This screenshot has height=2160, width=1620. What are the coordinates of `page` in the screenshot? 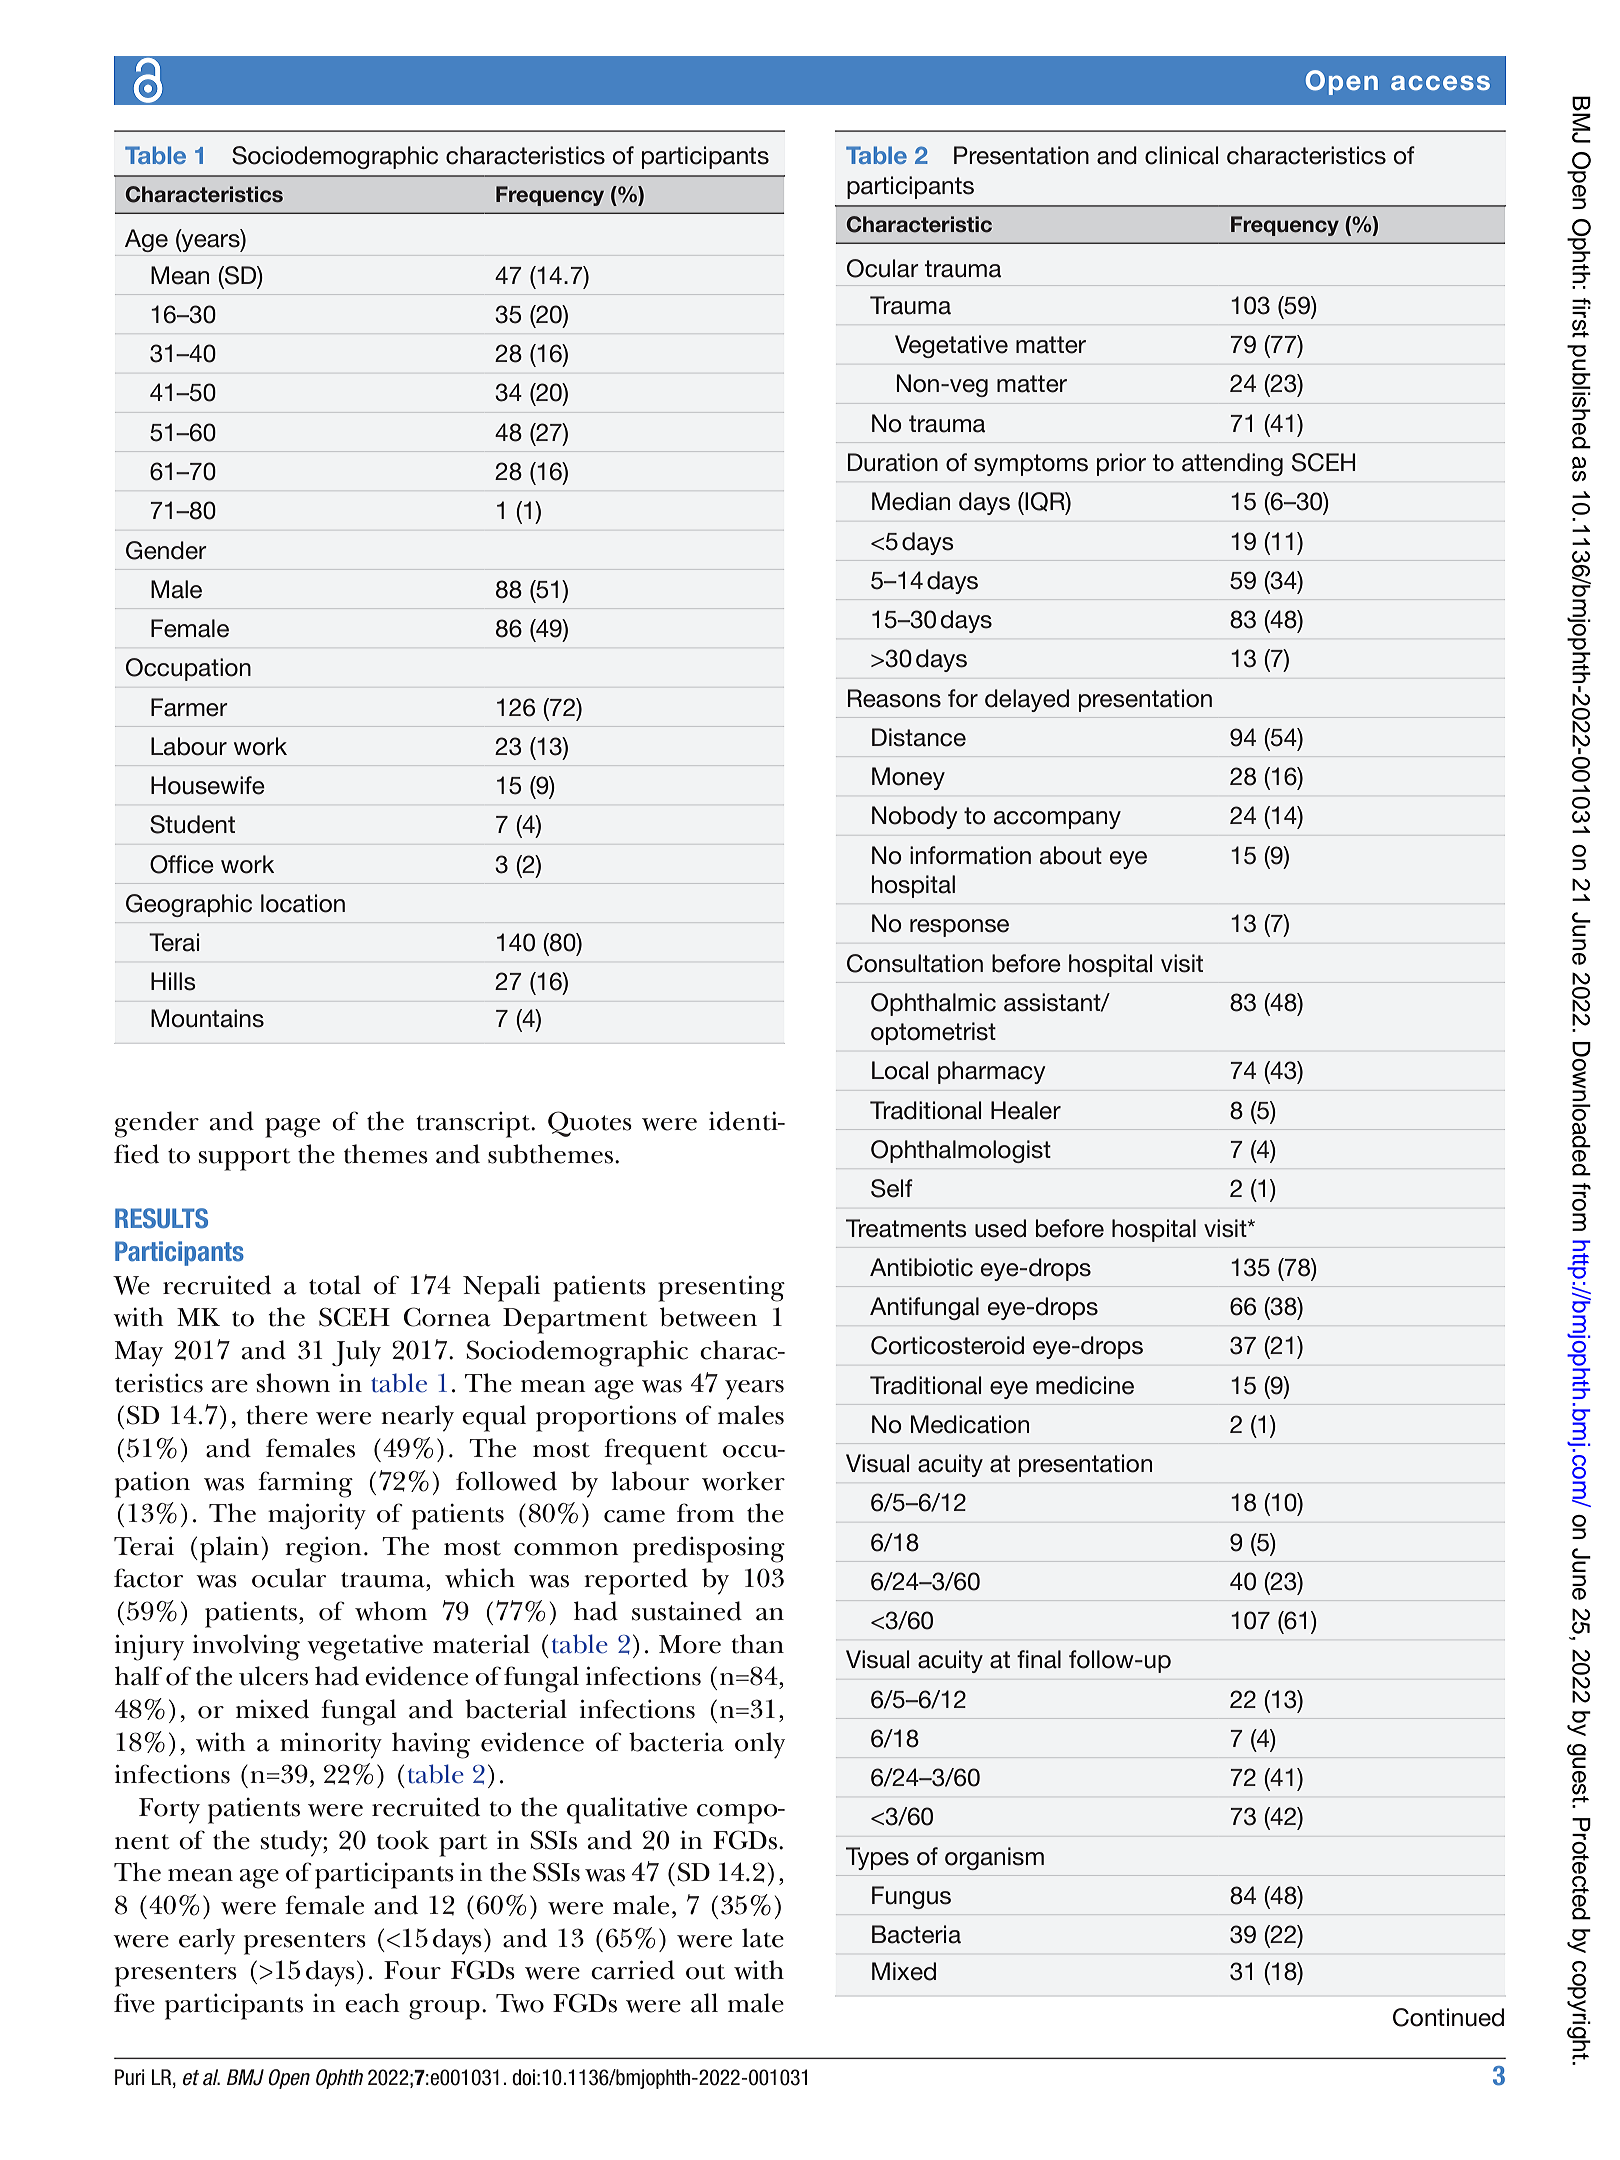 It's located at (292, 1128).
